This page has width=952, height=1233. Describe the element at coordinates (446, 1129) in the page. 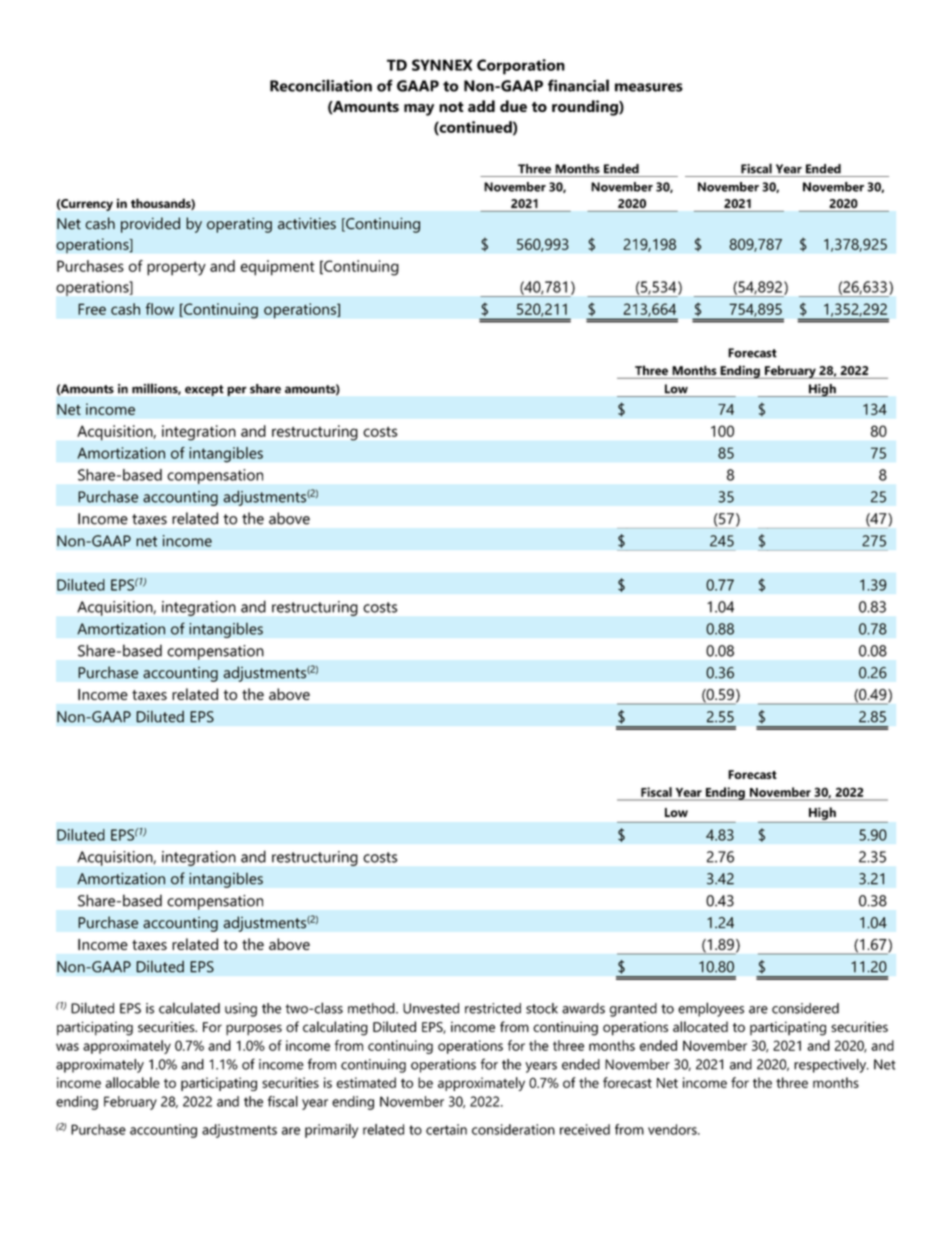

I see `certain` at that location.
